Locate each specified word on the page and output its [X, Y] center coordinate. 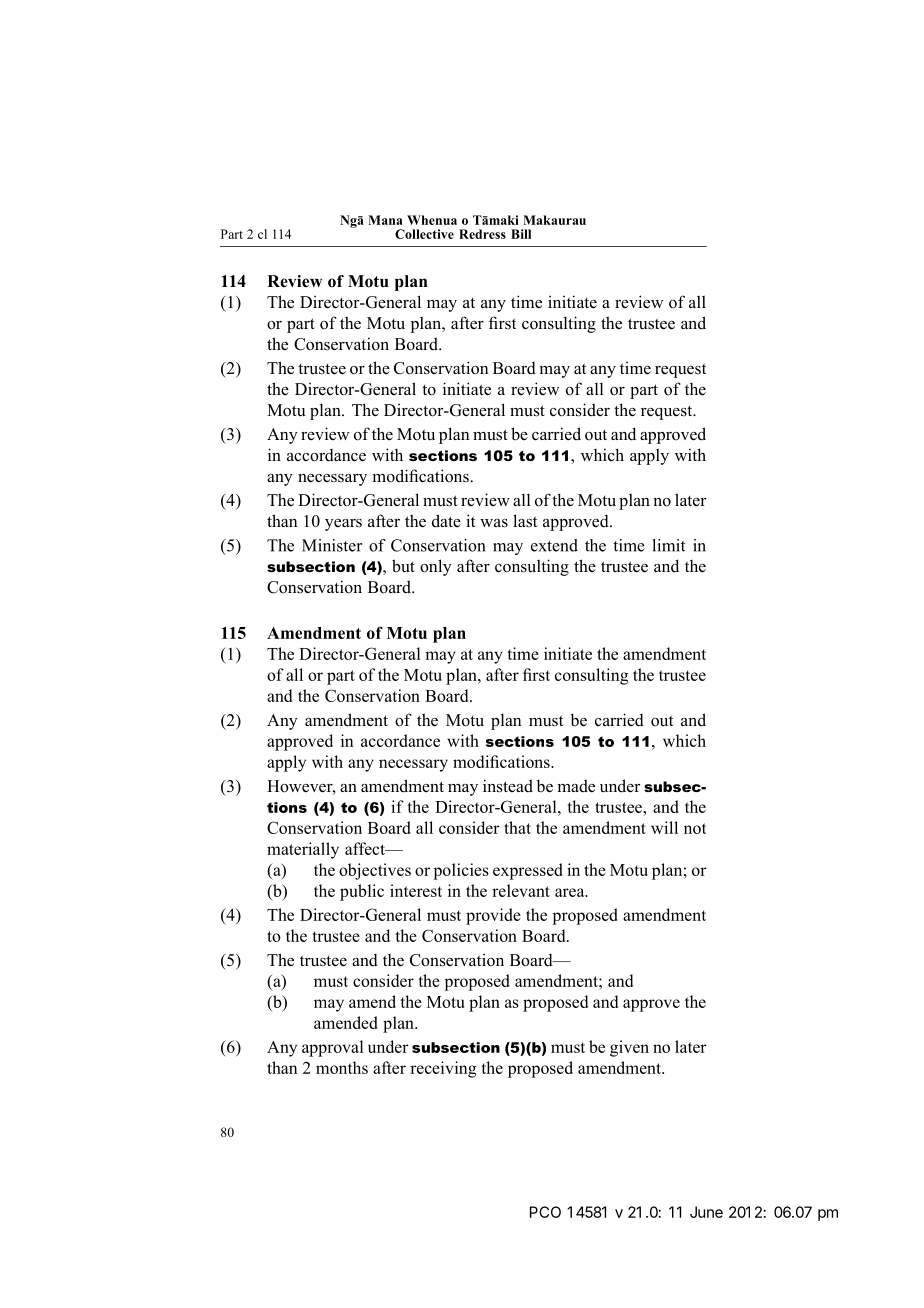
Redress [482, 234]
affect [366, 848]
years [343, 525]
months [342, 1067]
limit [668, 545]
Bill [521, 234]
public [362, 892]
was [494, 523]
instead [508, 786]
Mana [385, 220]
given [629, 1048]
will [664, 827]
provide [493, 916]
